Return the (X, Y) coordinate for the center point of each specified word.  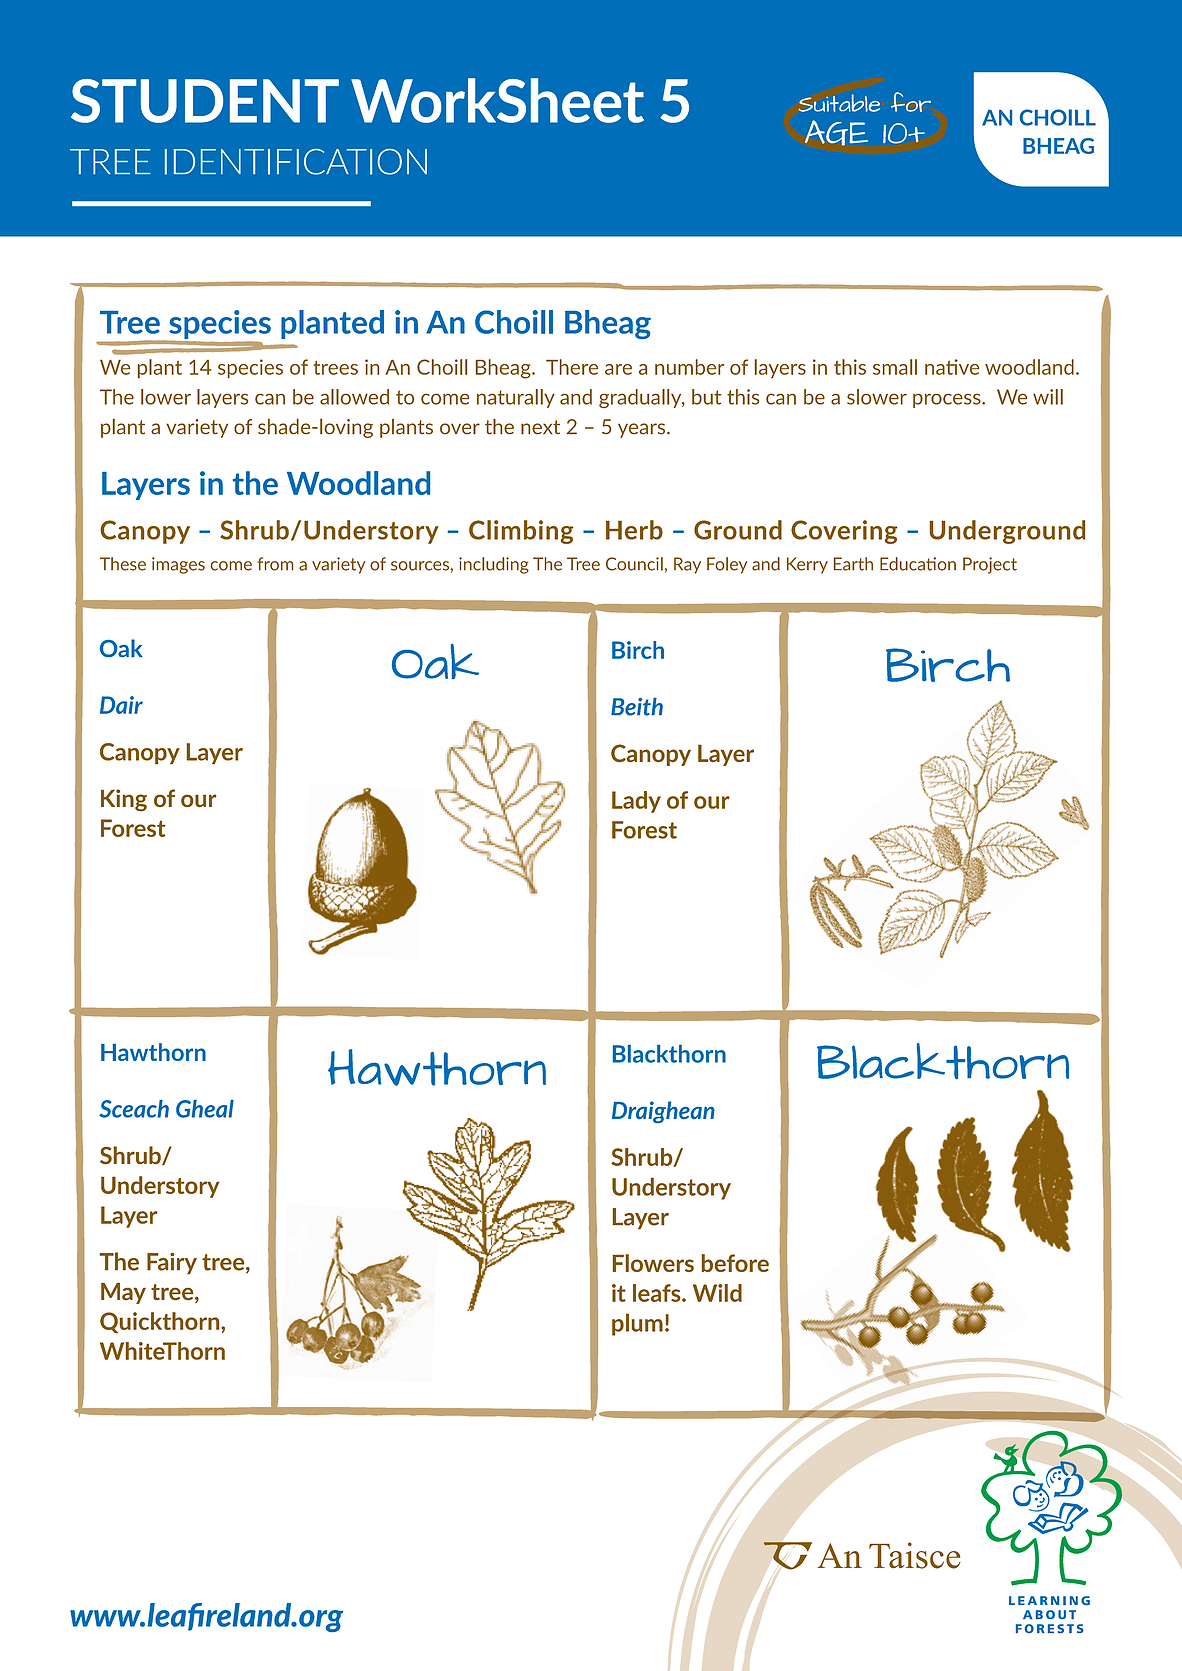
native (952, 367)
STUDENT (205, 101)
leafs (658, 1293)
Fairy (172, 1263)
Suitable (839, 103)
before (735, 1263)
